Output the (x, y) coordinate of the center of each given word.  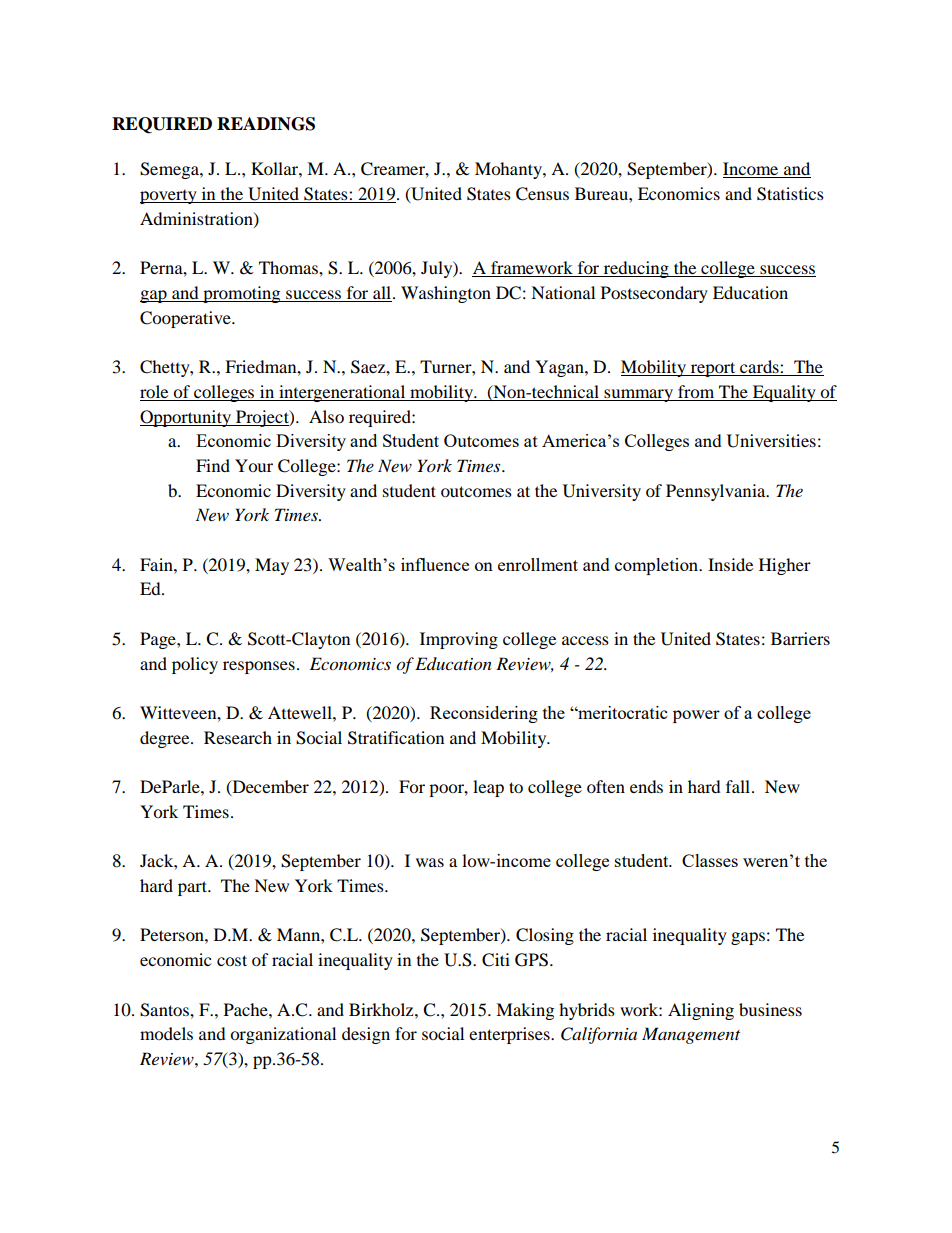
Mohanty (509, 170)
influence (435, 564)
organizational (283, 1035)
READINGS (266, 124)
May (272, 566)
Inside (730, 564)
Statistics (790, 194)
